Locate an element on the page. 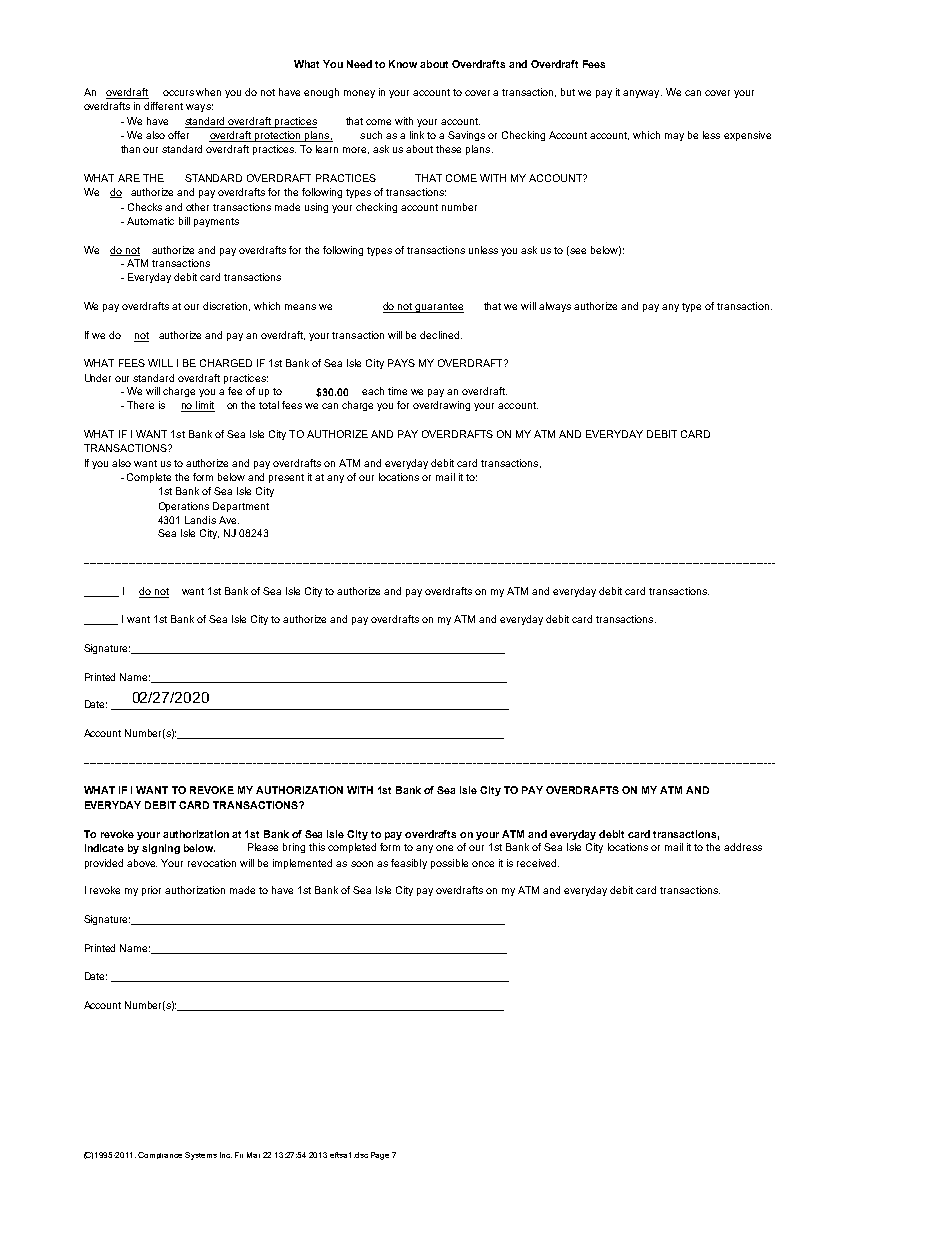 The image size is (952, 1233). prior is located at coordinates (151, 891).
